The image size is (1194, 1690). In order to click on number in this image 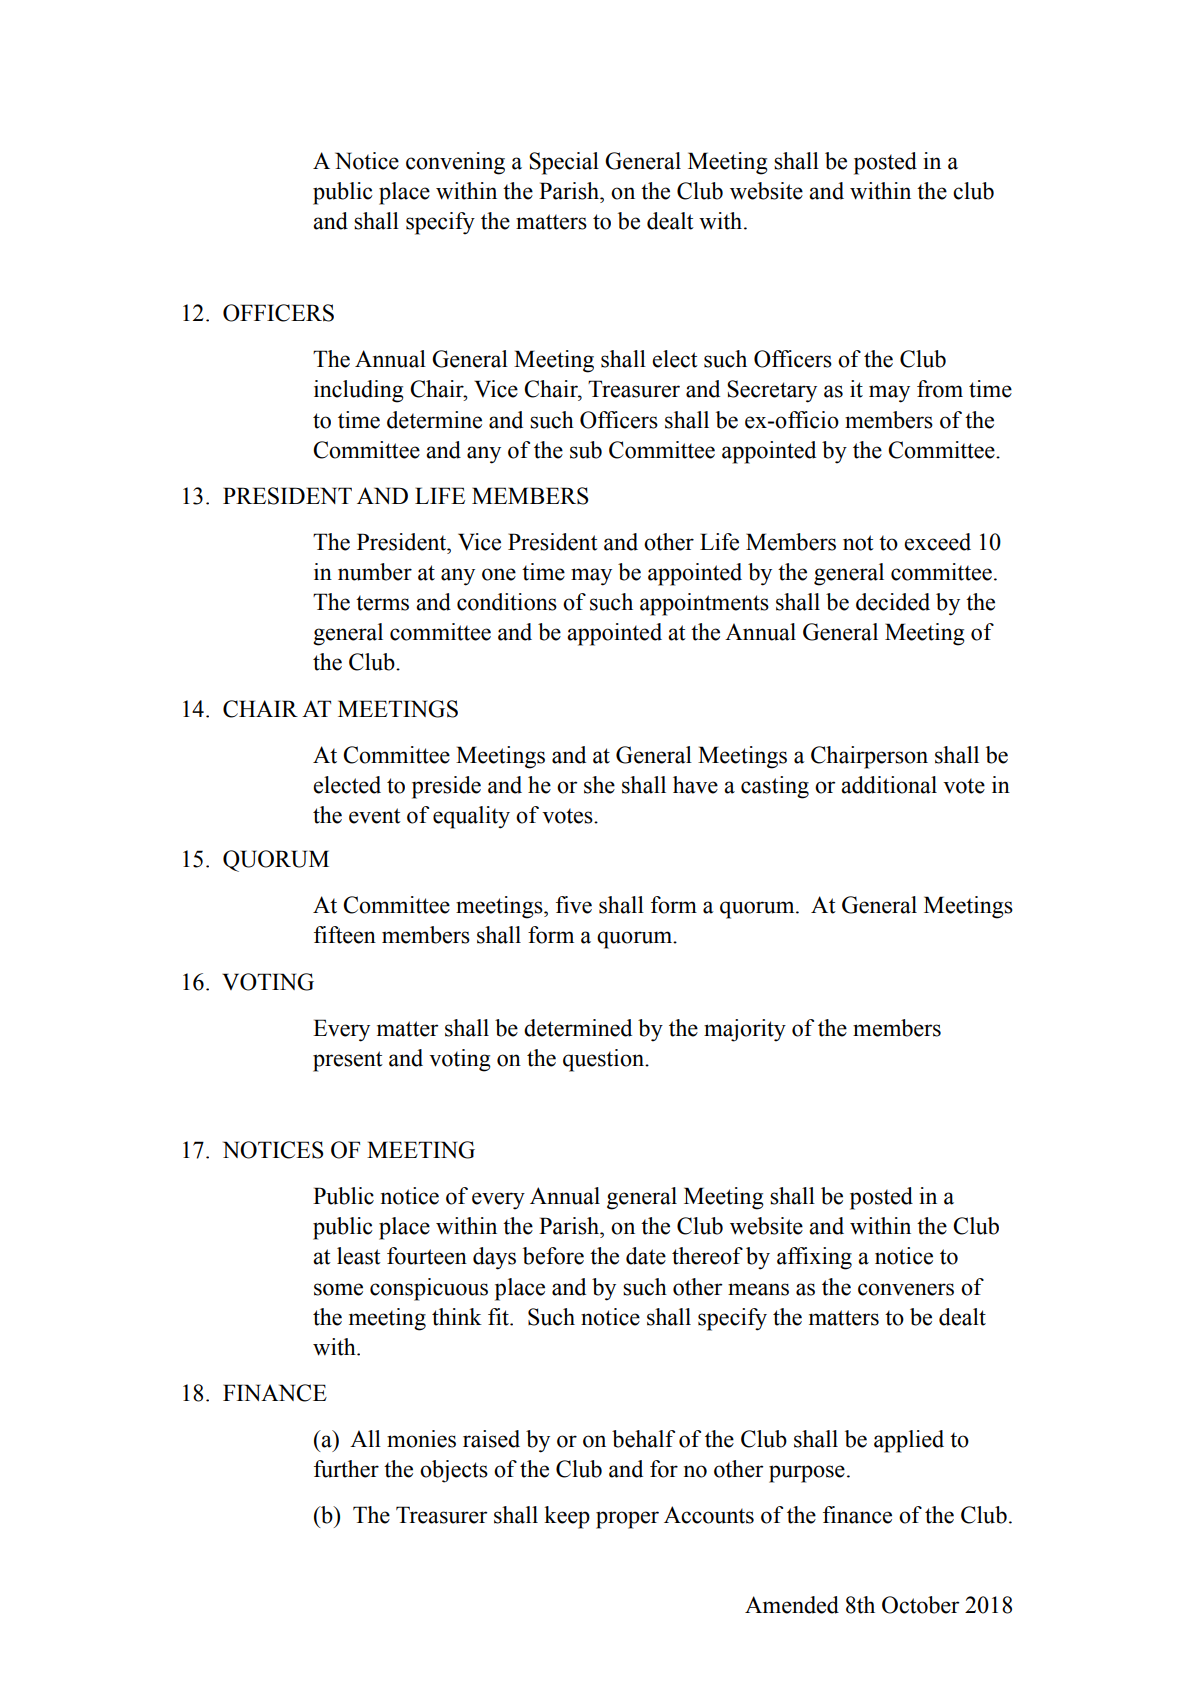, I will do `click(375, 572)`.
